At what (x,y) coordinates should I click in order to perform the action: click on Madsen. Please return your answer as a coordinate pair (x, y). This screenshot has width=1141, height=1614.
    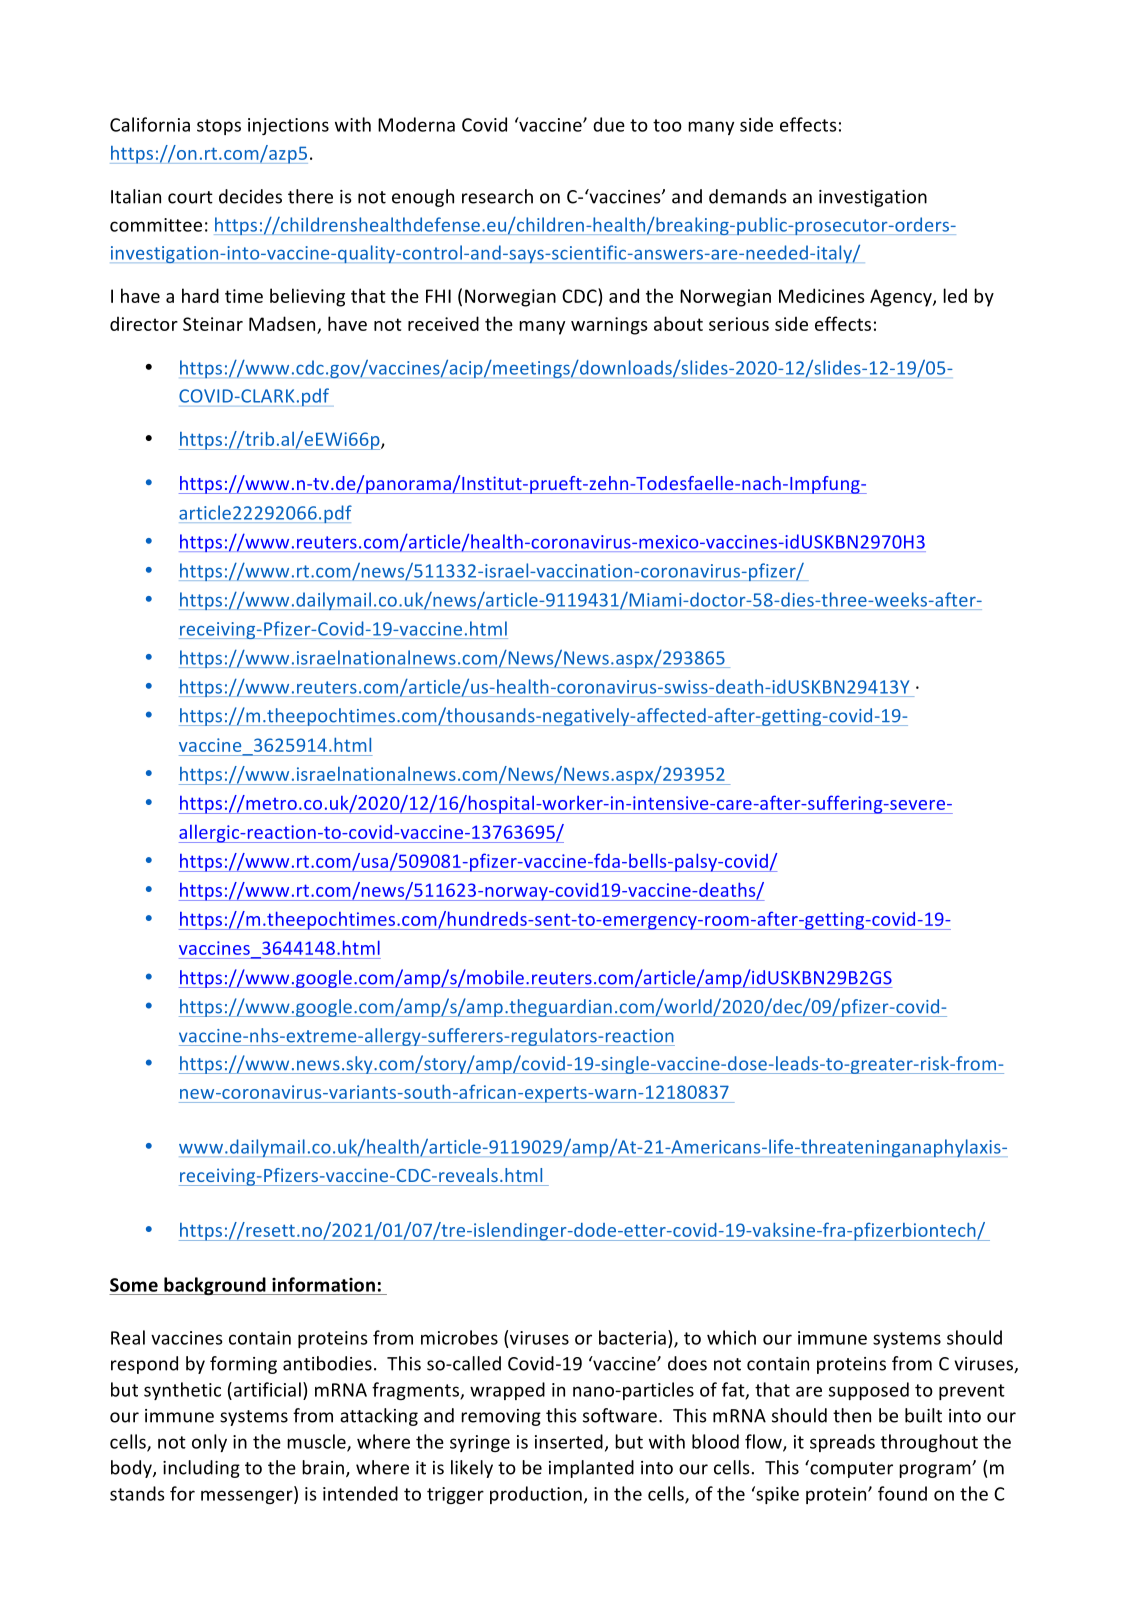
    Looking at the image, I should click on (282, 323).
